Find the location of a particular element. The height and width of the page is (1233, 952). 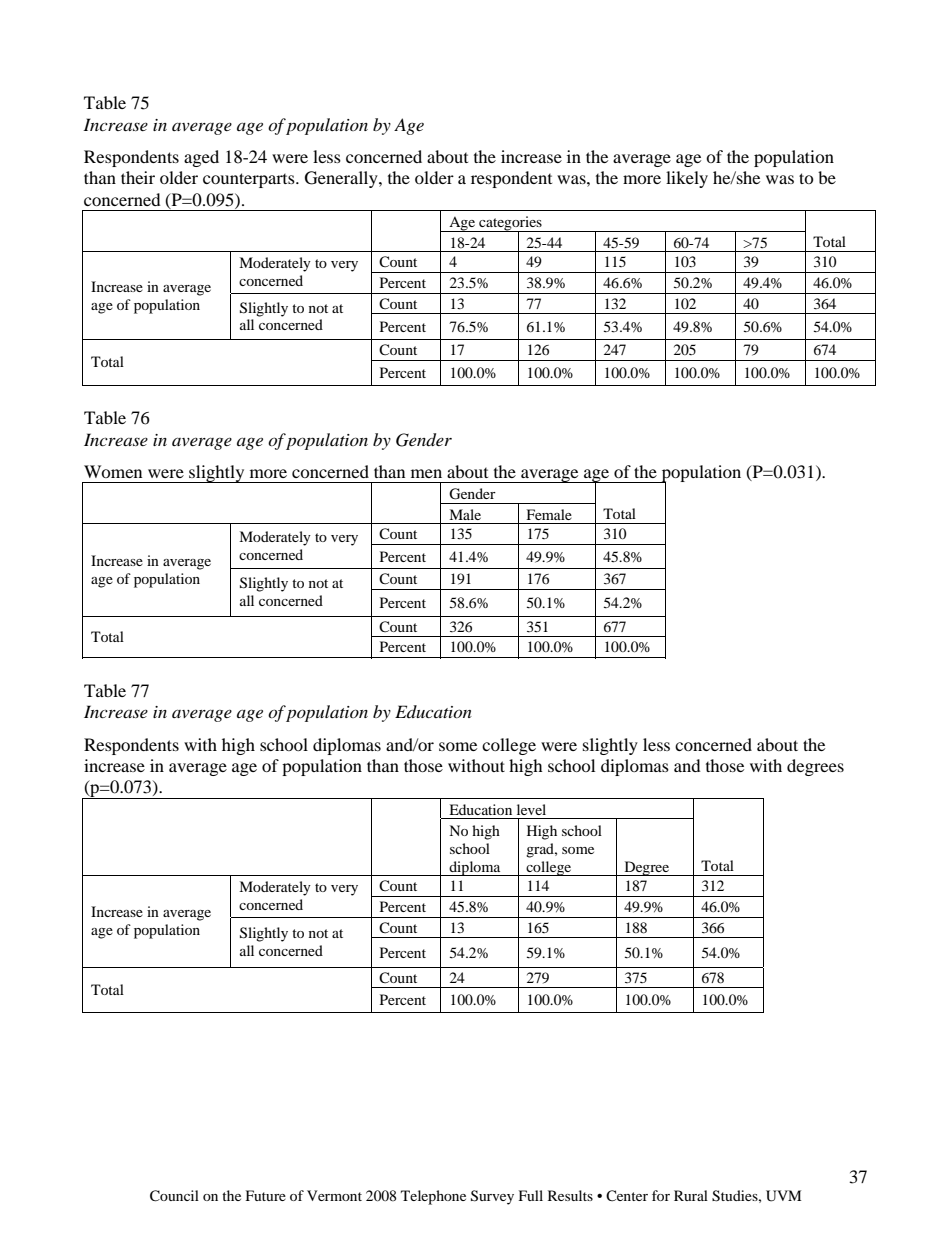

Center is located at coordinates (627, 1196).
